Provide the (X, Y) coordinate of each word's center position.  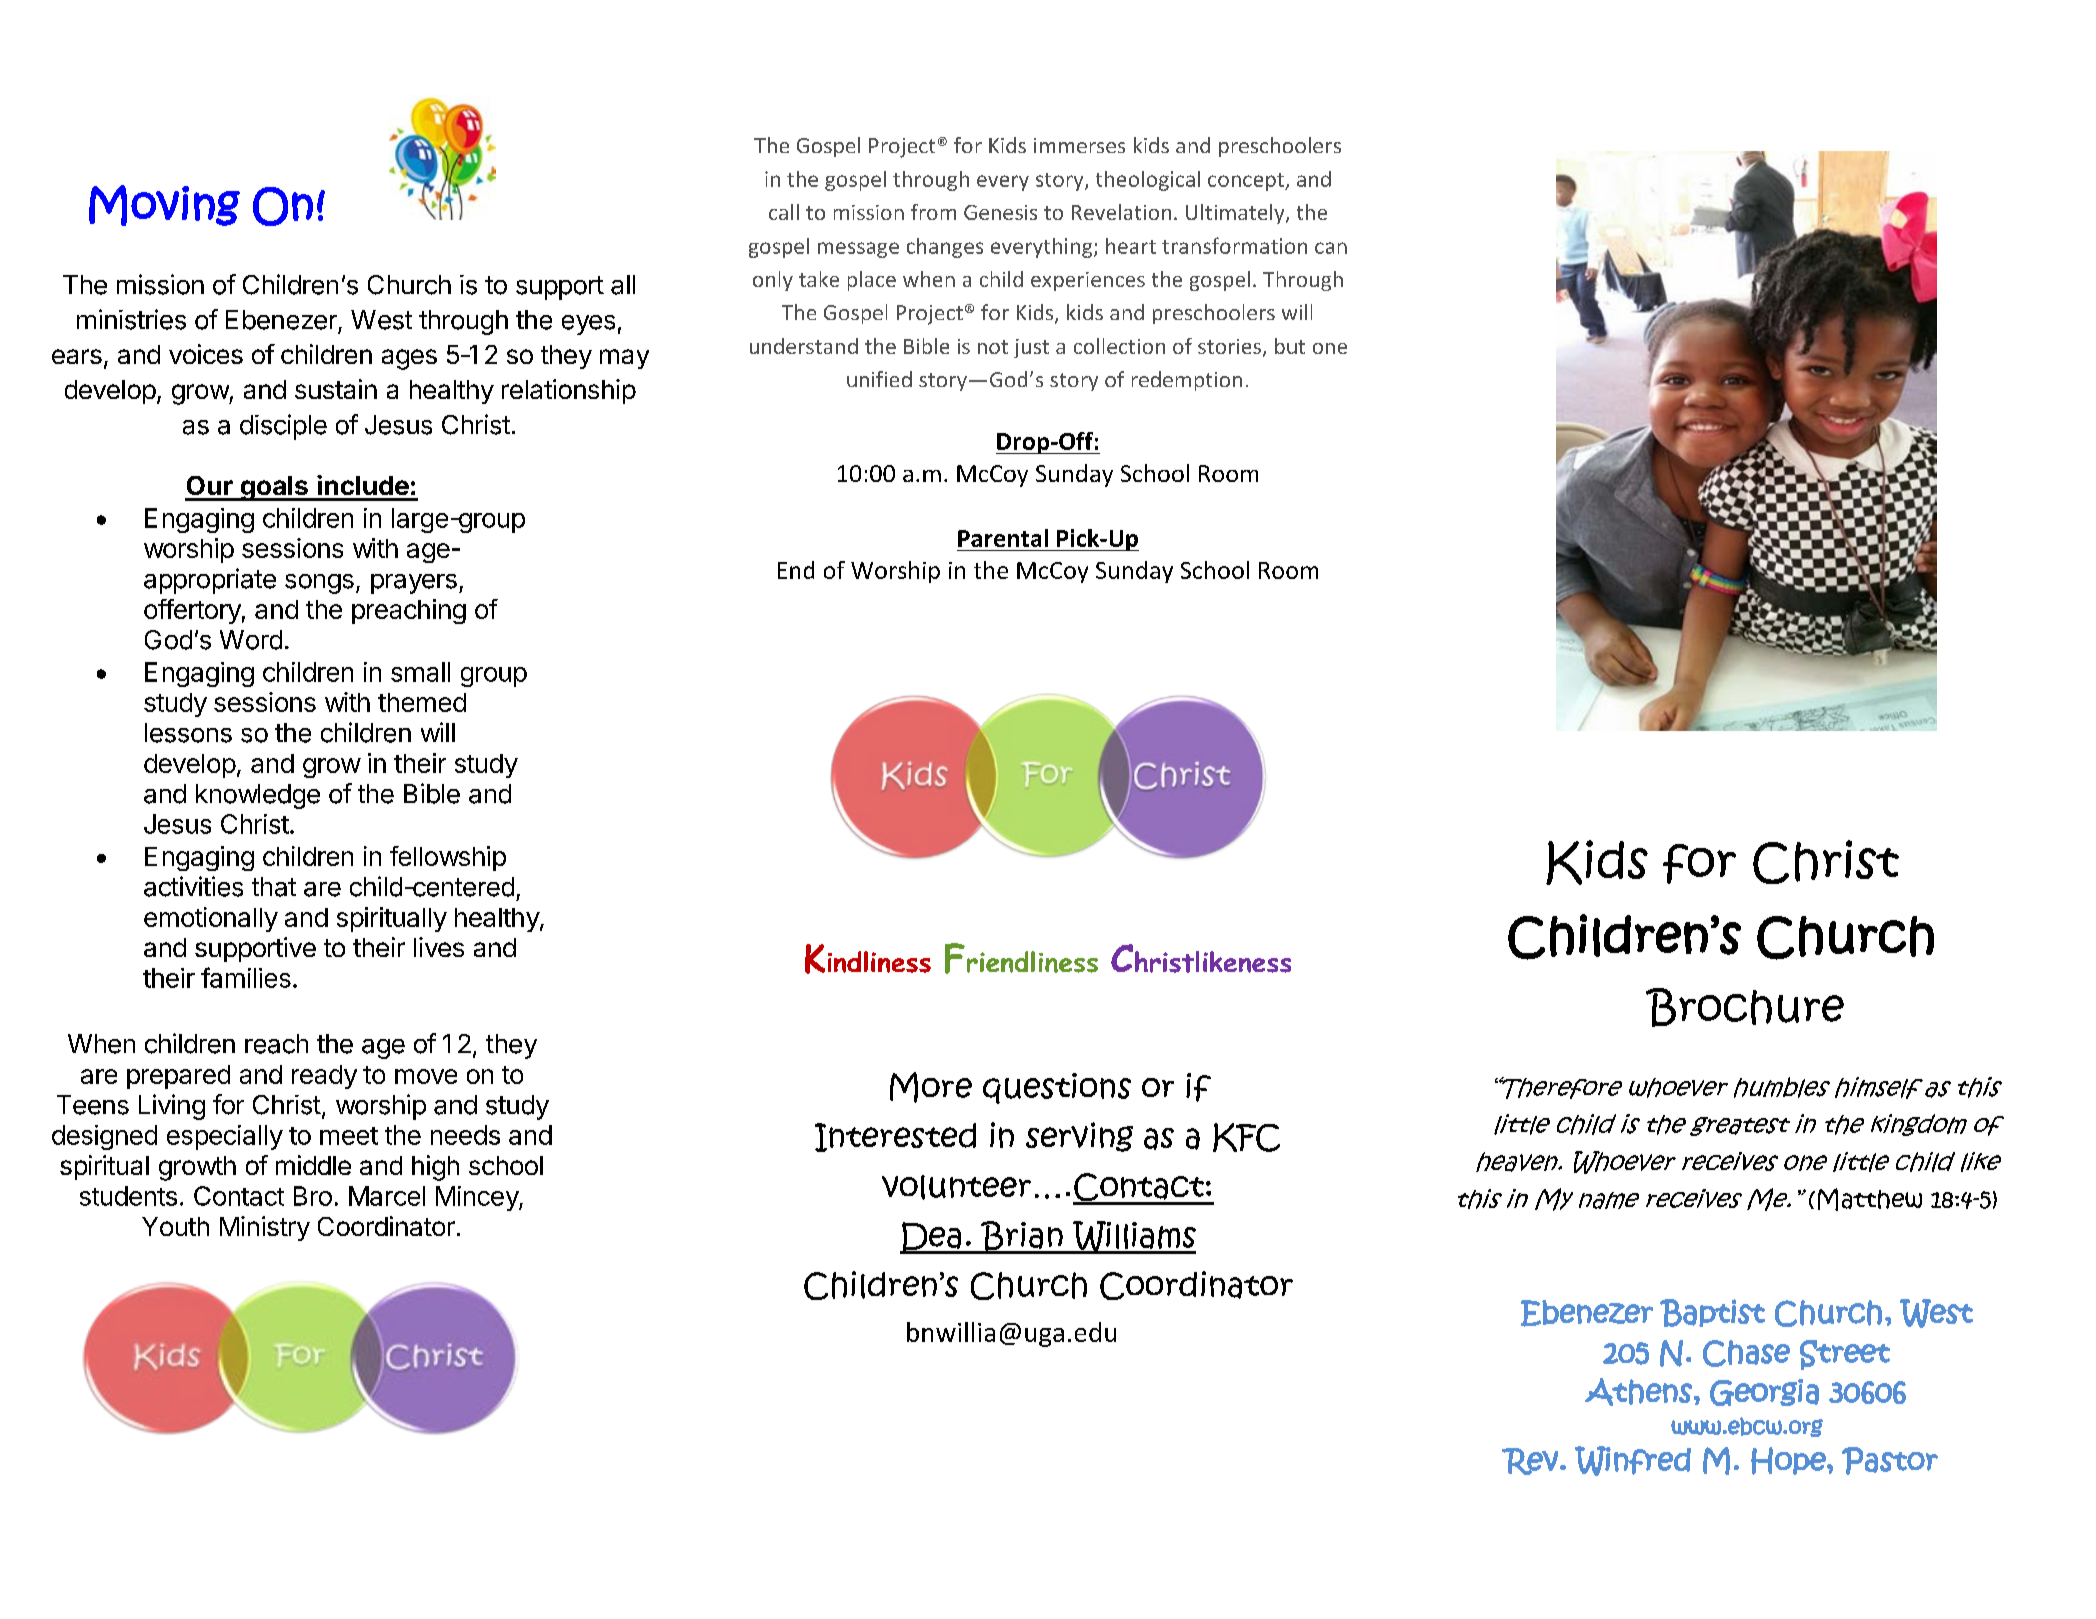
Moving (164, 205)
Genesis (1000, 212)
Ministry (265, 1228)
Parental (1003, 538)
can (1331, 248)
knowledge (258, 796)
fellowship (448, 858)
